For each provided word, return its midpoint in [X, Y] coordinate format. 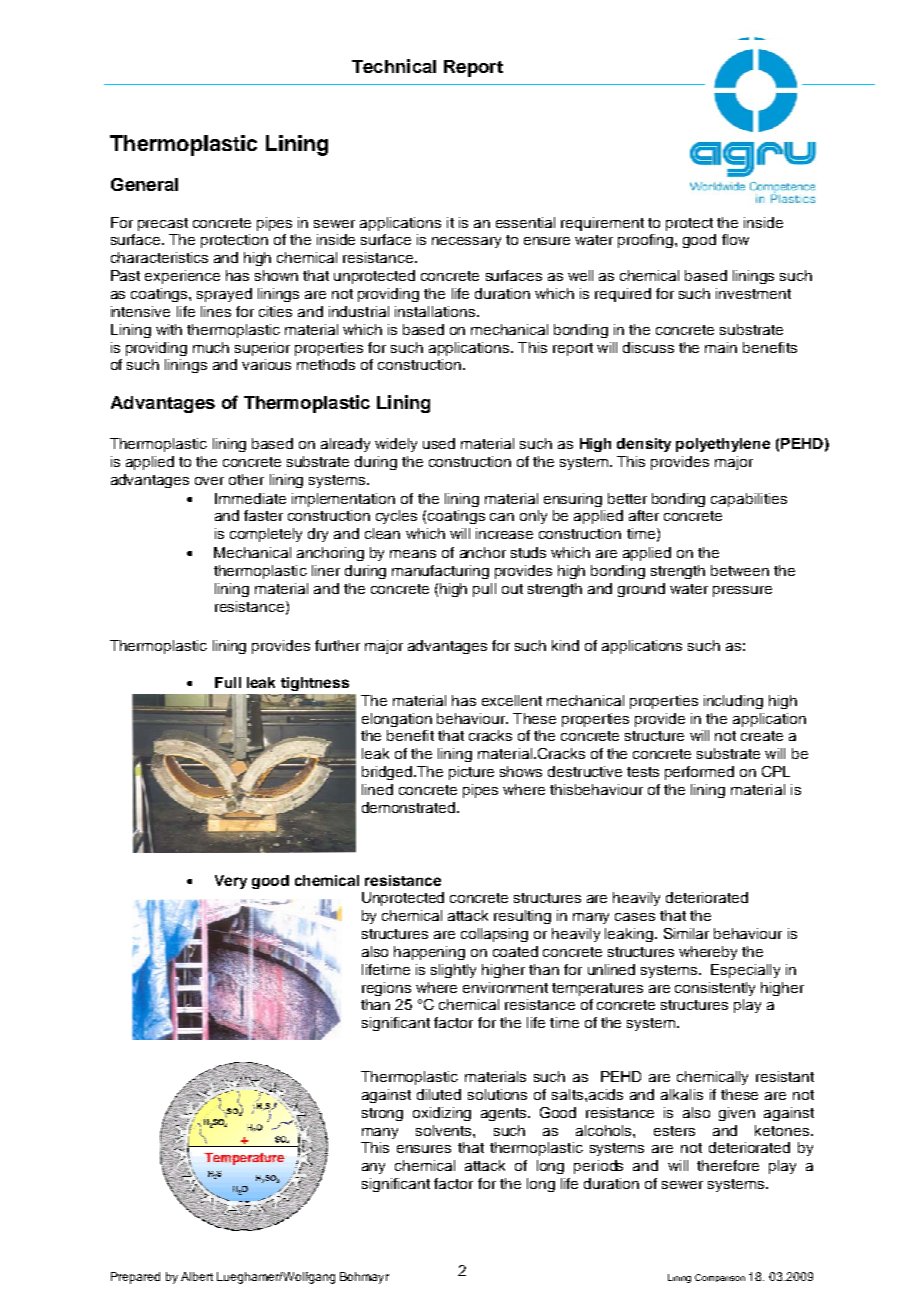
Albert [197, 1276]
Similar [686, 933]
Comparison [720, 1278]
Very [231, 882]
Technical [394, 66]
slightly [453, 971]
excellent [512, 700]
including [733, 702]
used [439, 443]
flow [735, 239]
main [721, 347]
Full [228, 682]
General [144, 184]
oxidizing [442, 1114]
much [211, 347]
